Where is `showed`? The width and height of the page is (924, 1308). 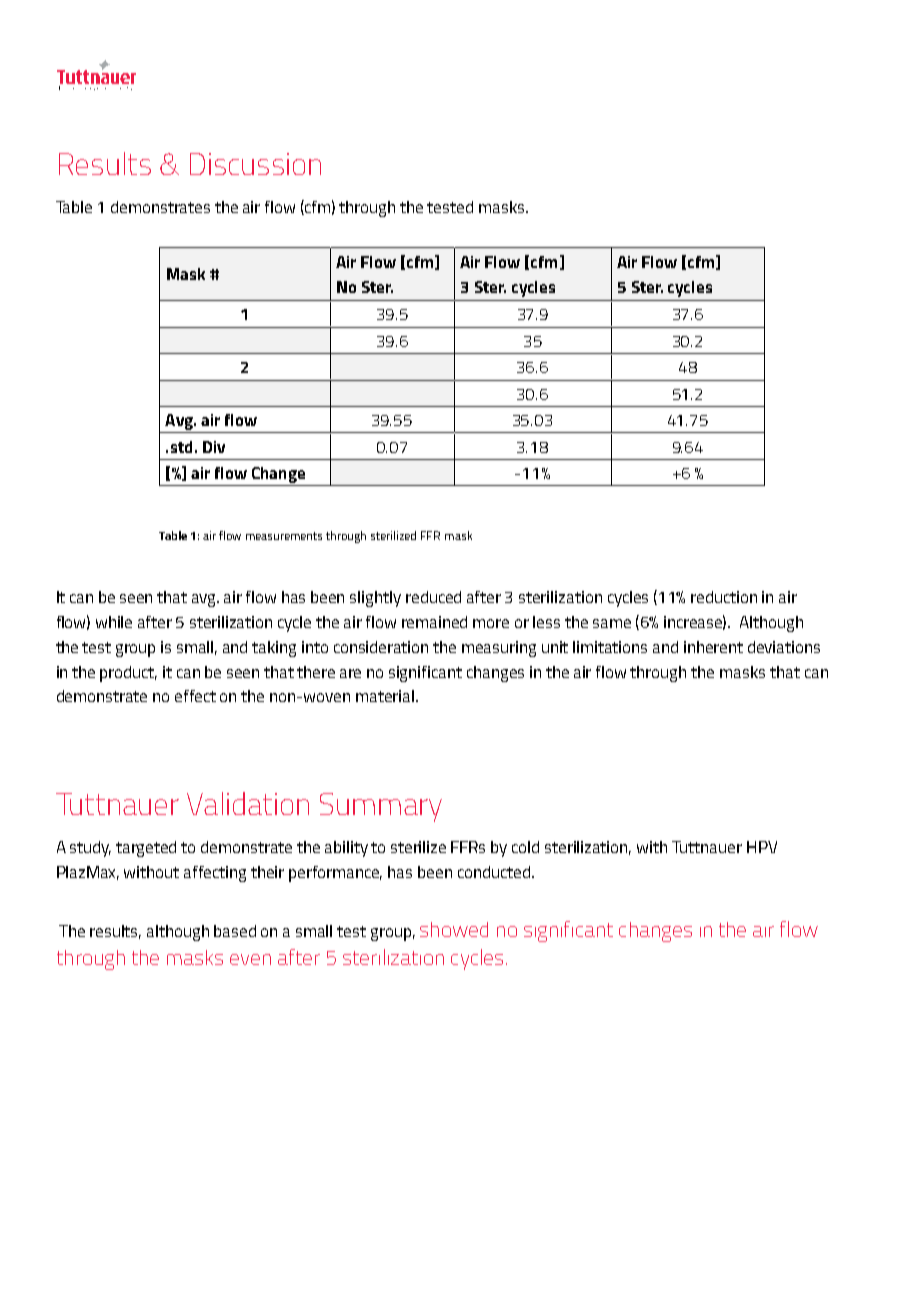
showed is located at coordinates (454, 929).
